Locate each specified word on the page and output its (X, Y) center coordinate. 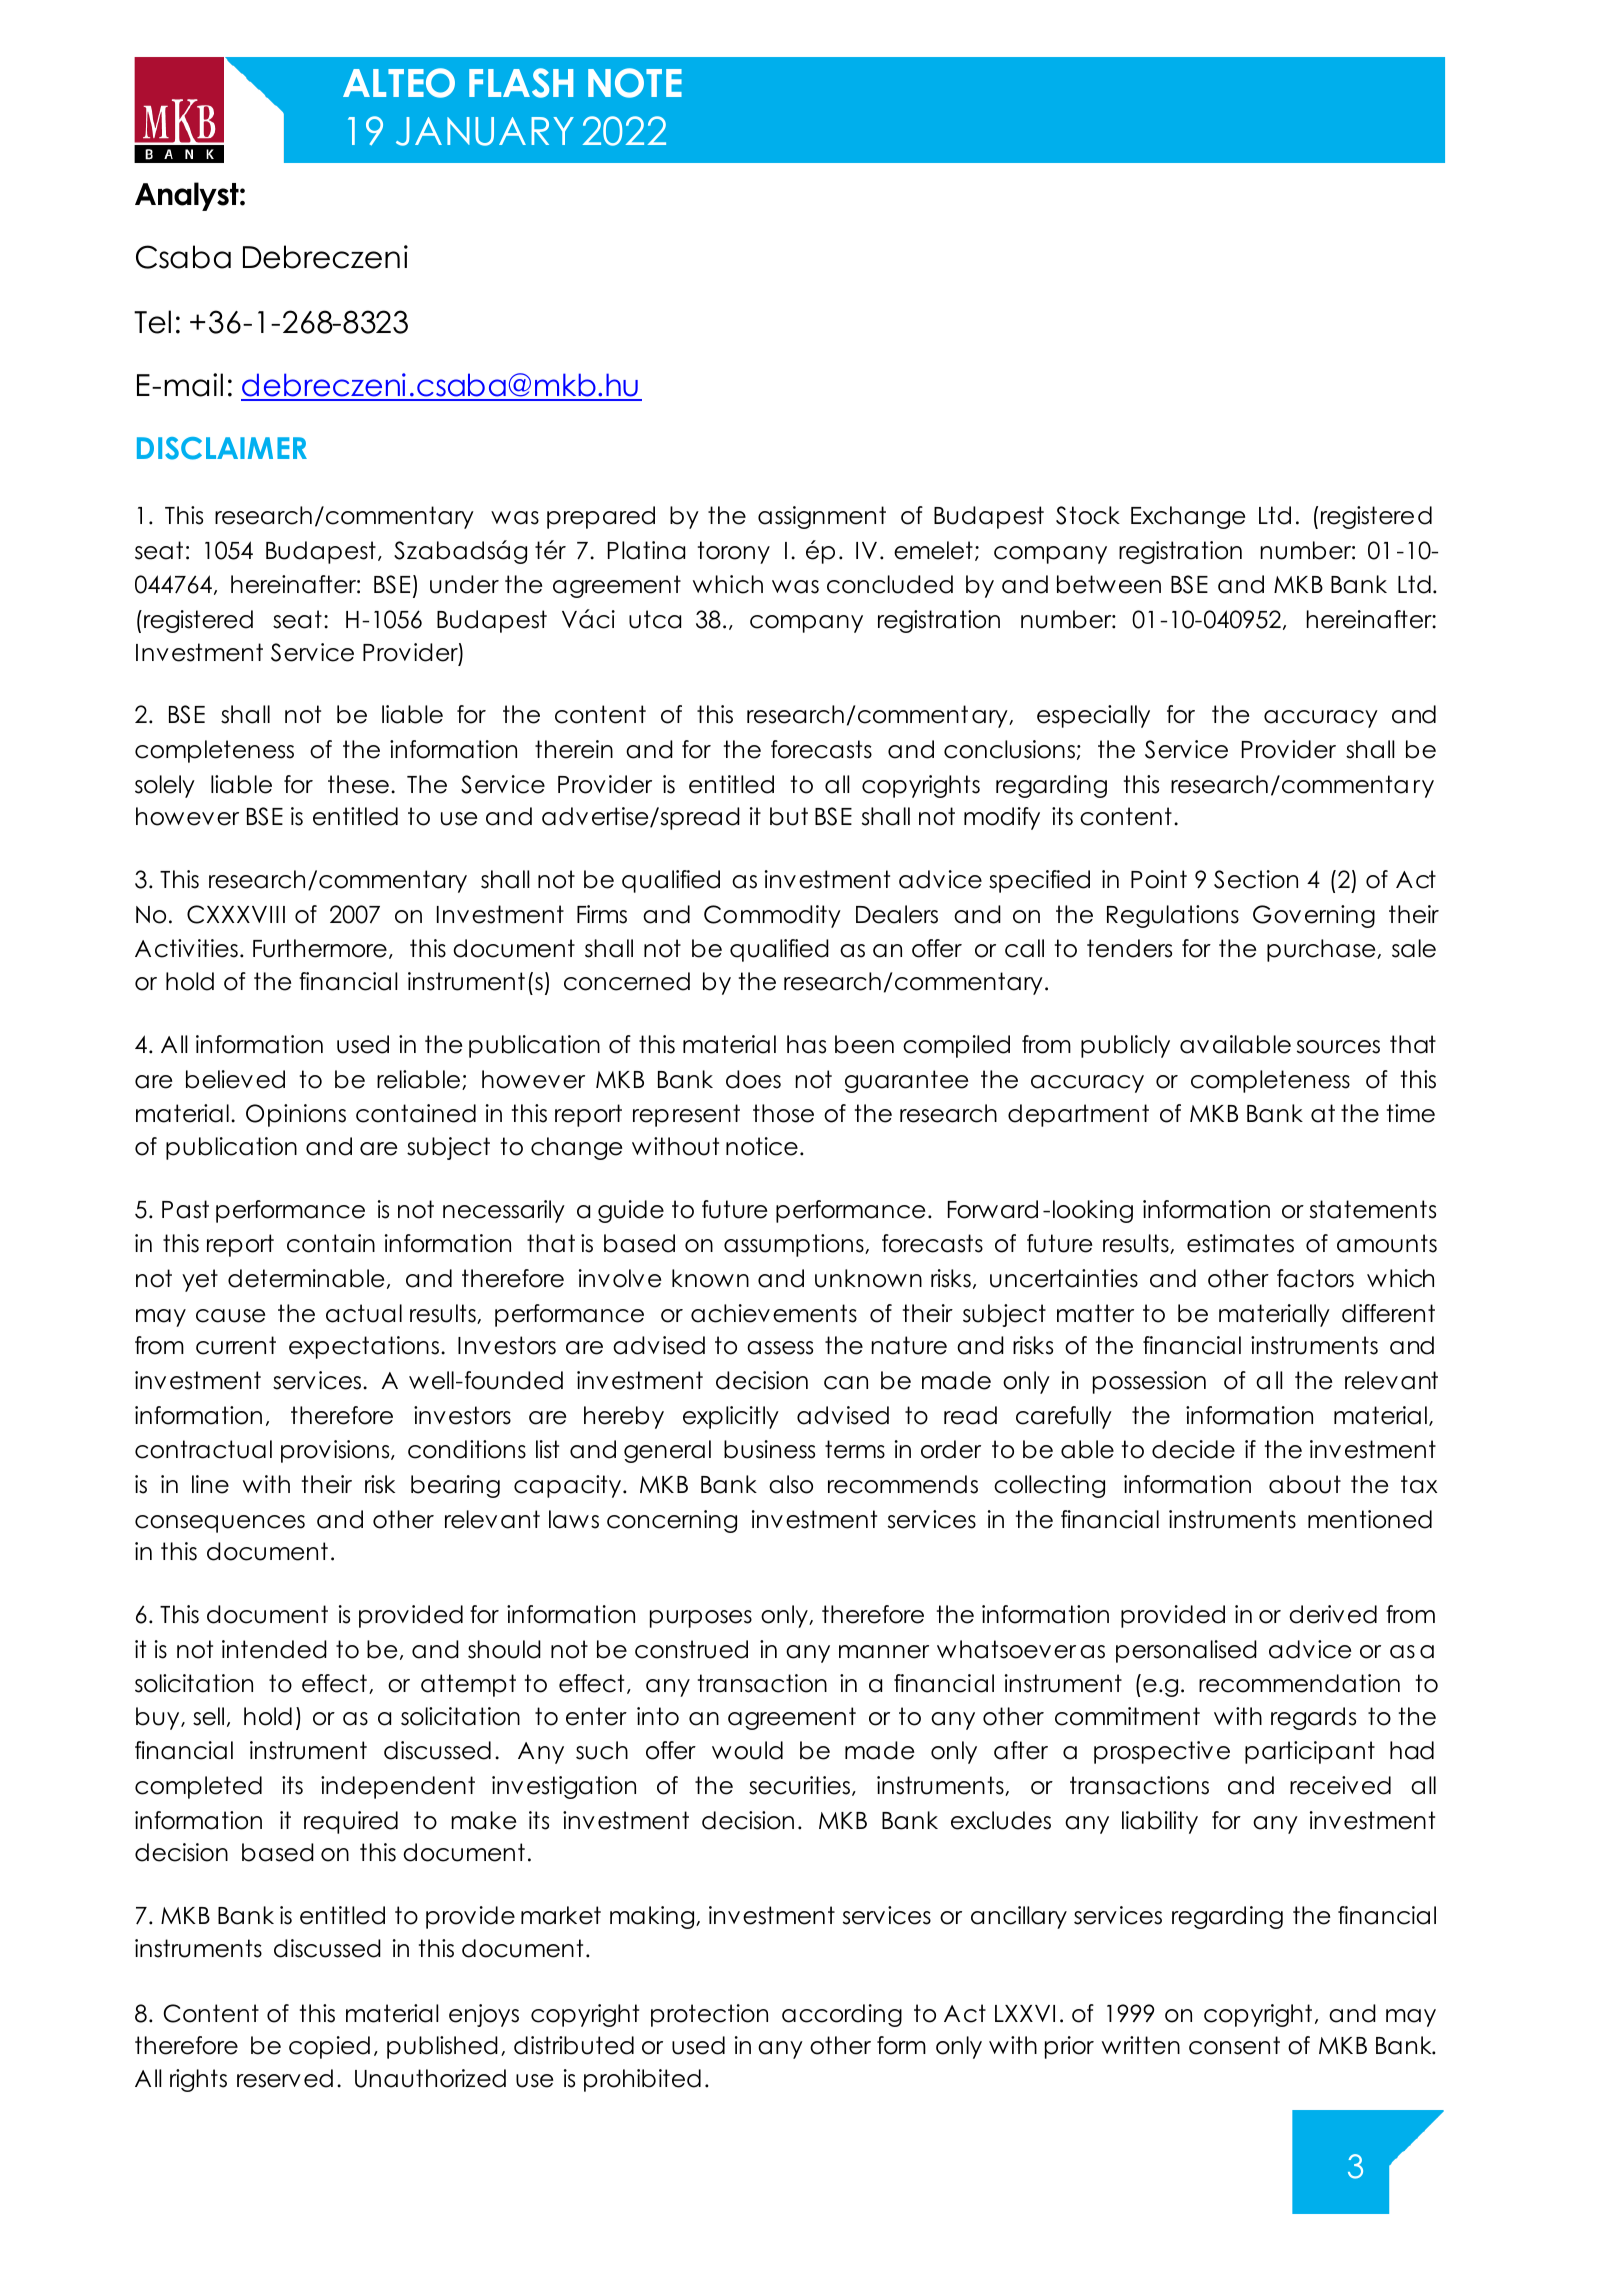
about (1305, 1484)
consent (1234, 2045)
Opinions (296, 1115)
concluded (890, 584)
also (791, 1484)
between (1109, 584)
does (753, 1079)
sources (1338, 1047)
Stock (1088, 515)
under (464, 584)
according (842, 2015)
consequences (220, 1524)
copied (329, 2047)
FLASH (521, 83)
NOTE (635, 83)
